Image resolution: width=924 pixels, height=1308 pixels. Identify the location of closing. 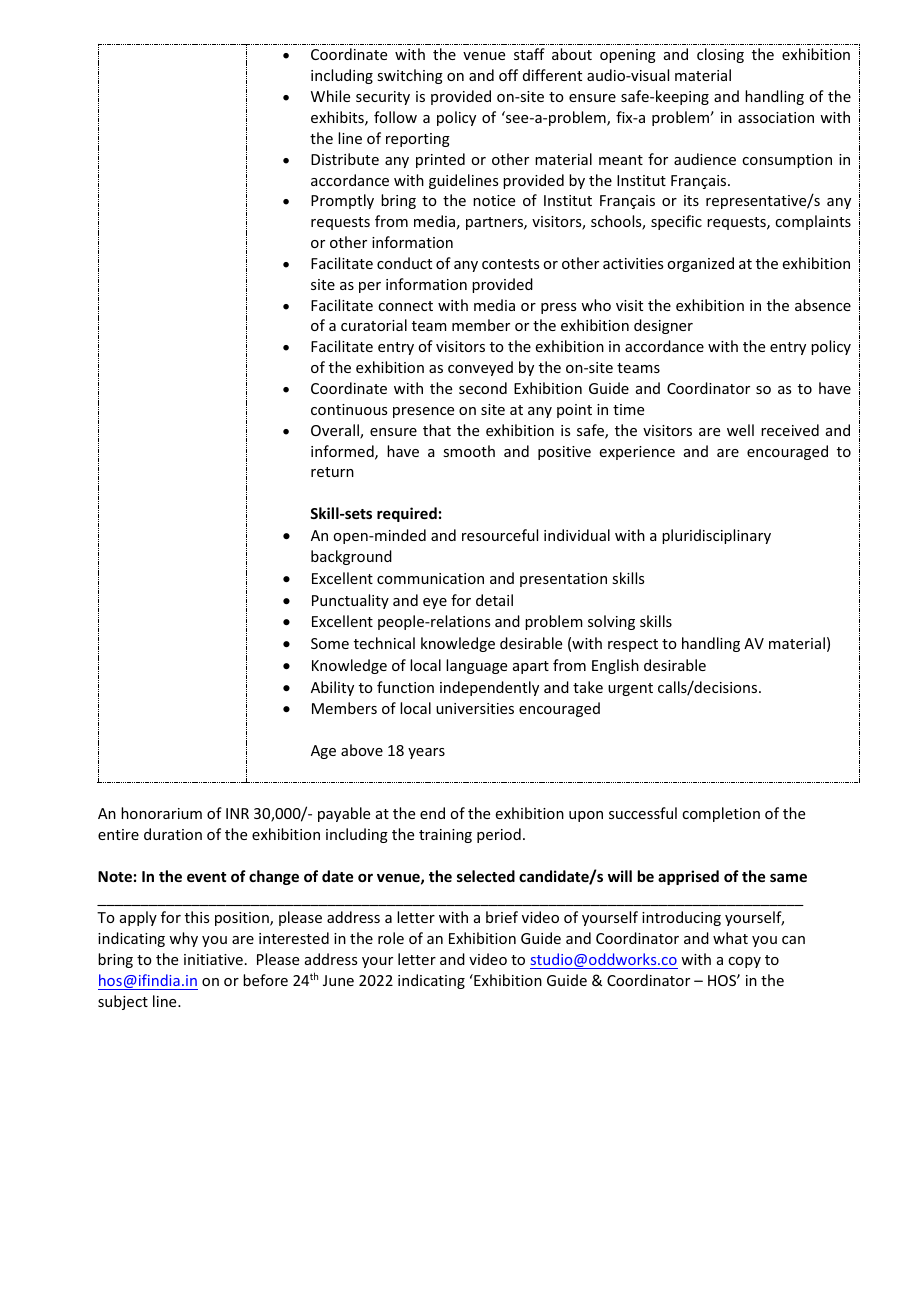
(720, 55).
